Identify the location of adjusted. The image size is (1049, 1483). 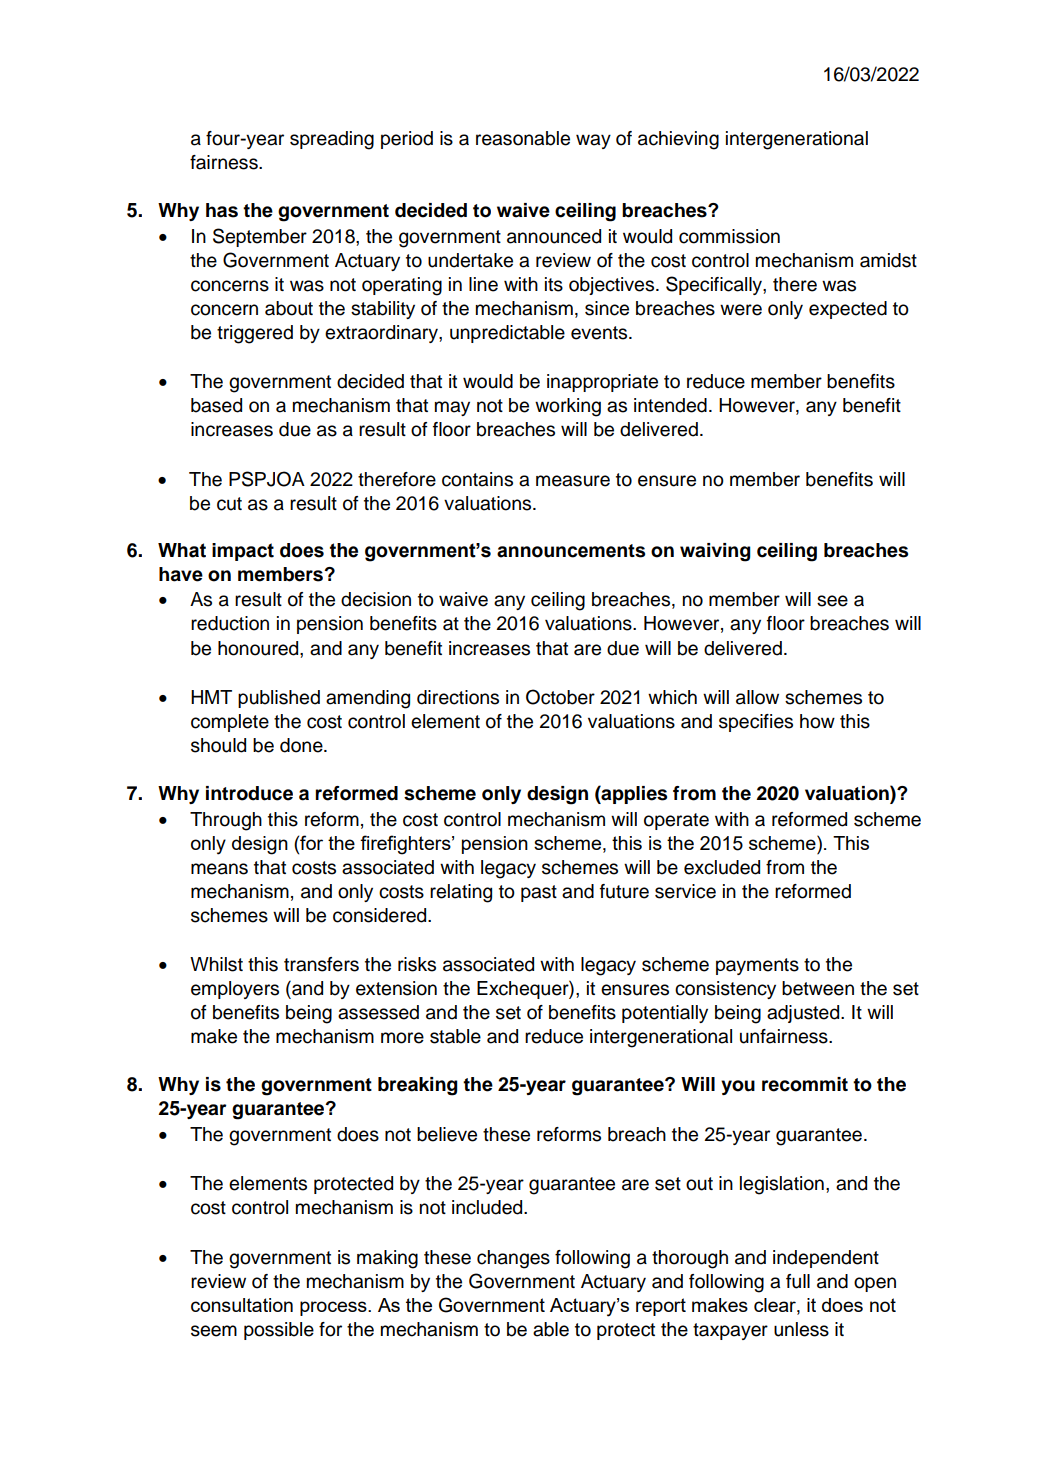
(804, 1014).
